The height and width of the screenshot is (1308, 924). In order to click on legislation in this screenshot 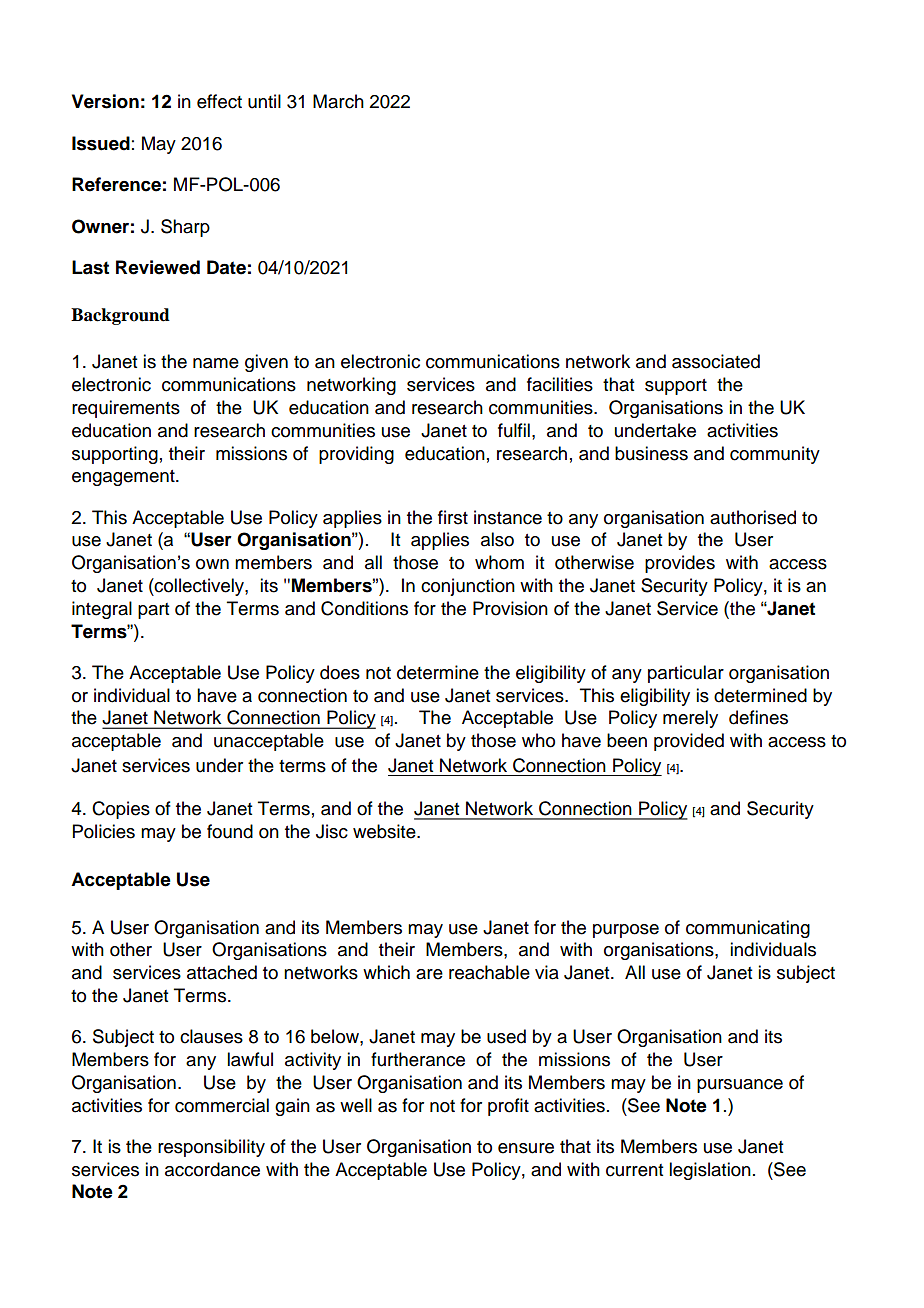, I will do `click(710, 1171)`.
